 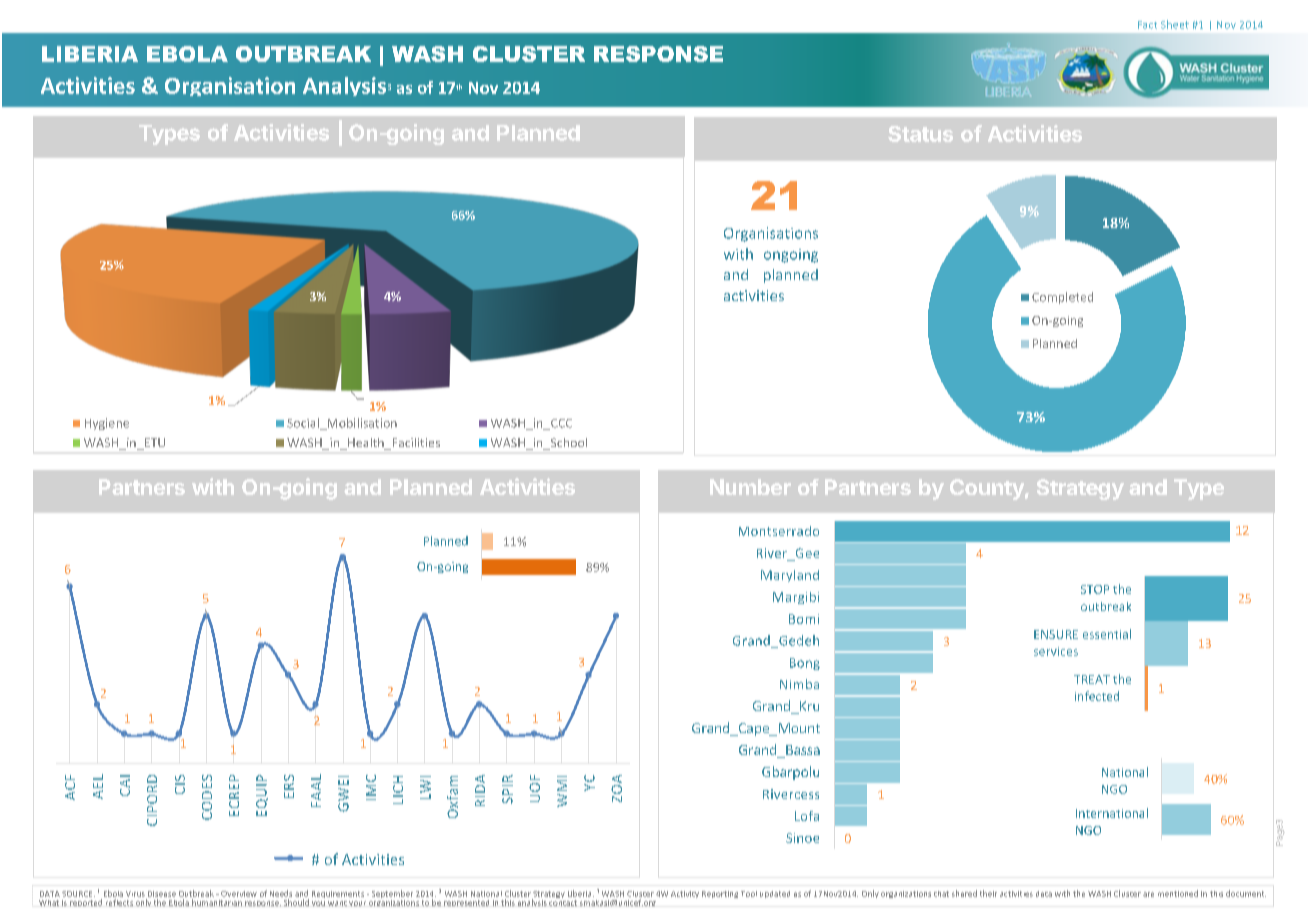 I want to click on services, so click(x=1056, y=651).
